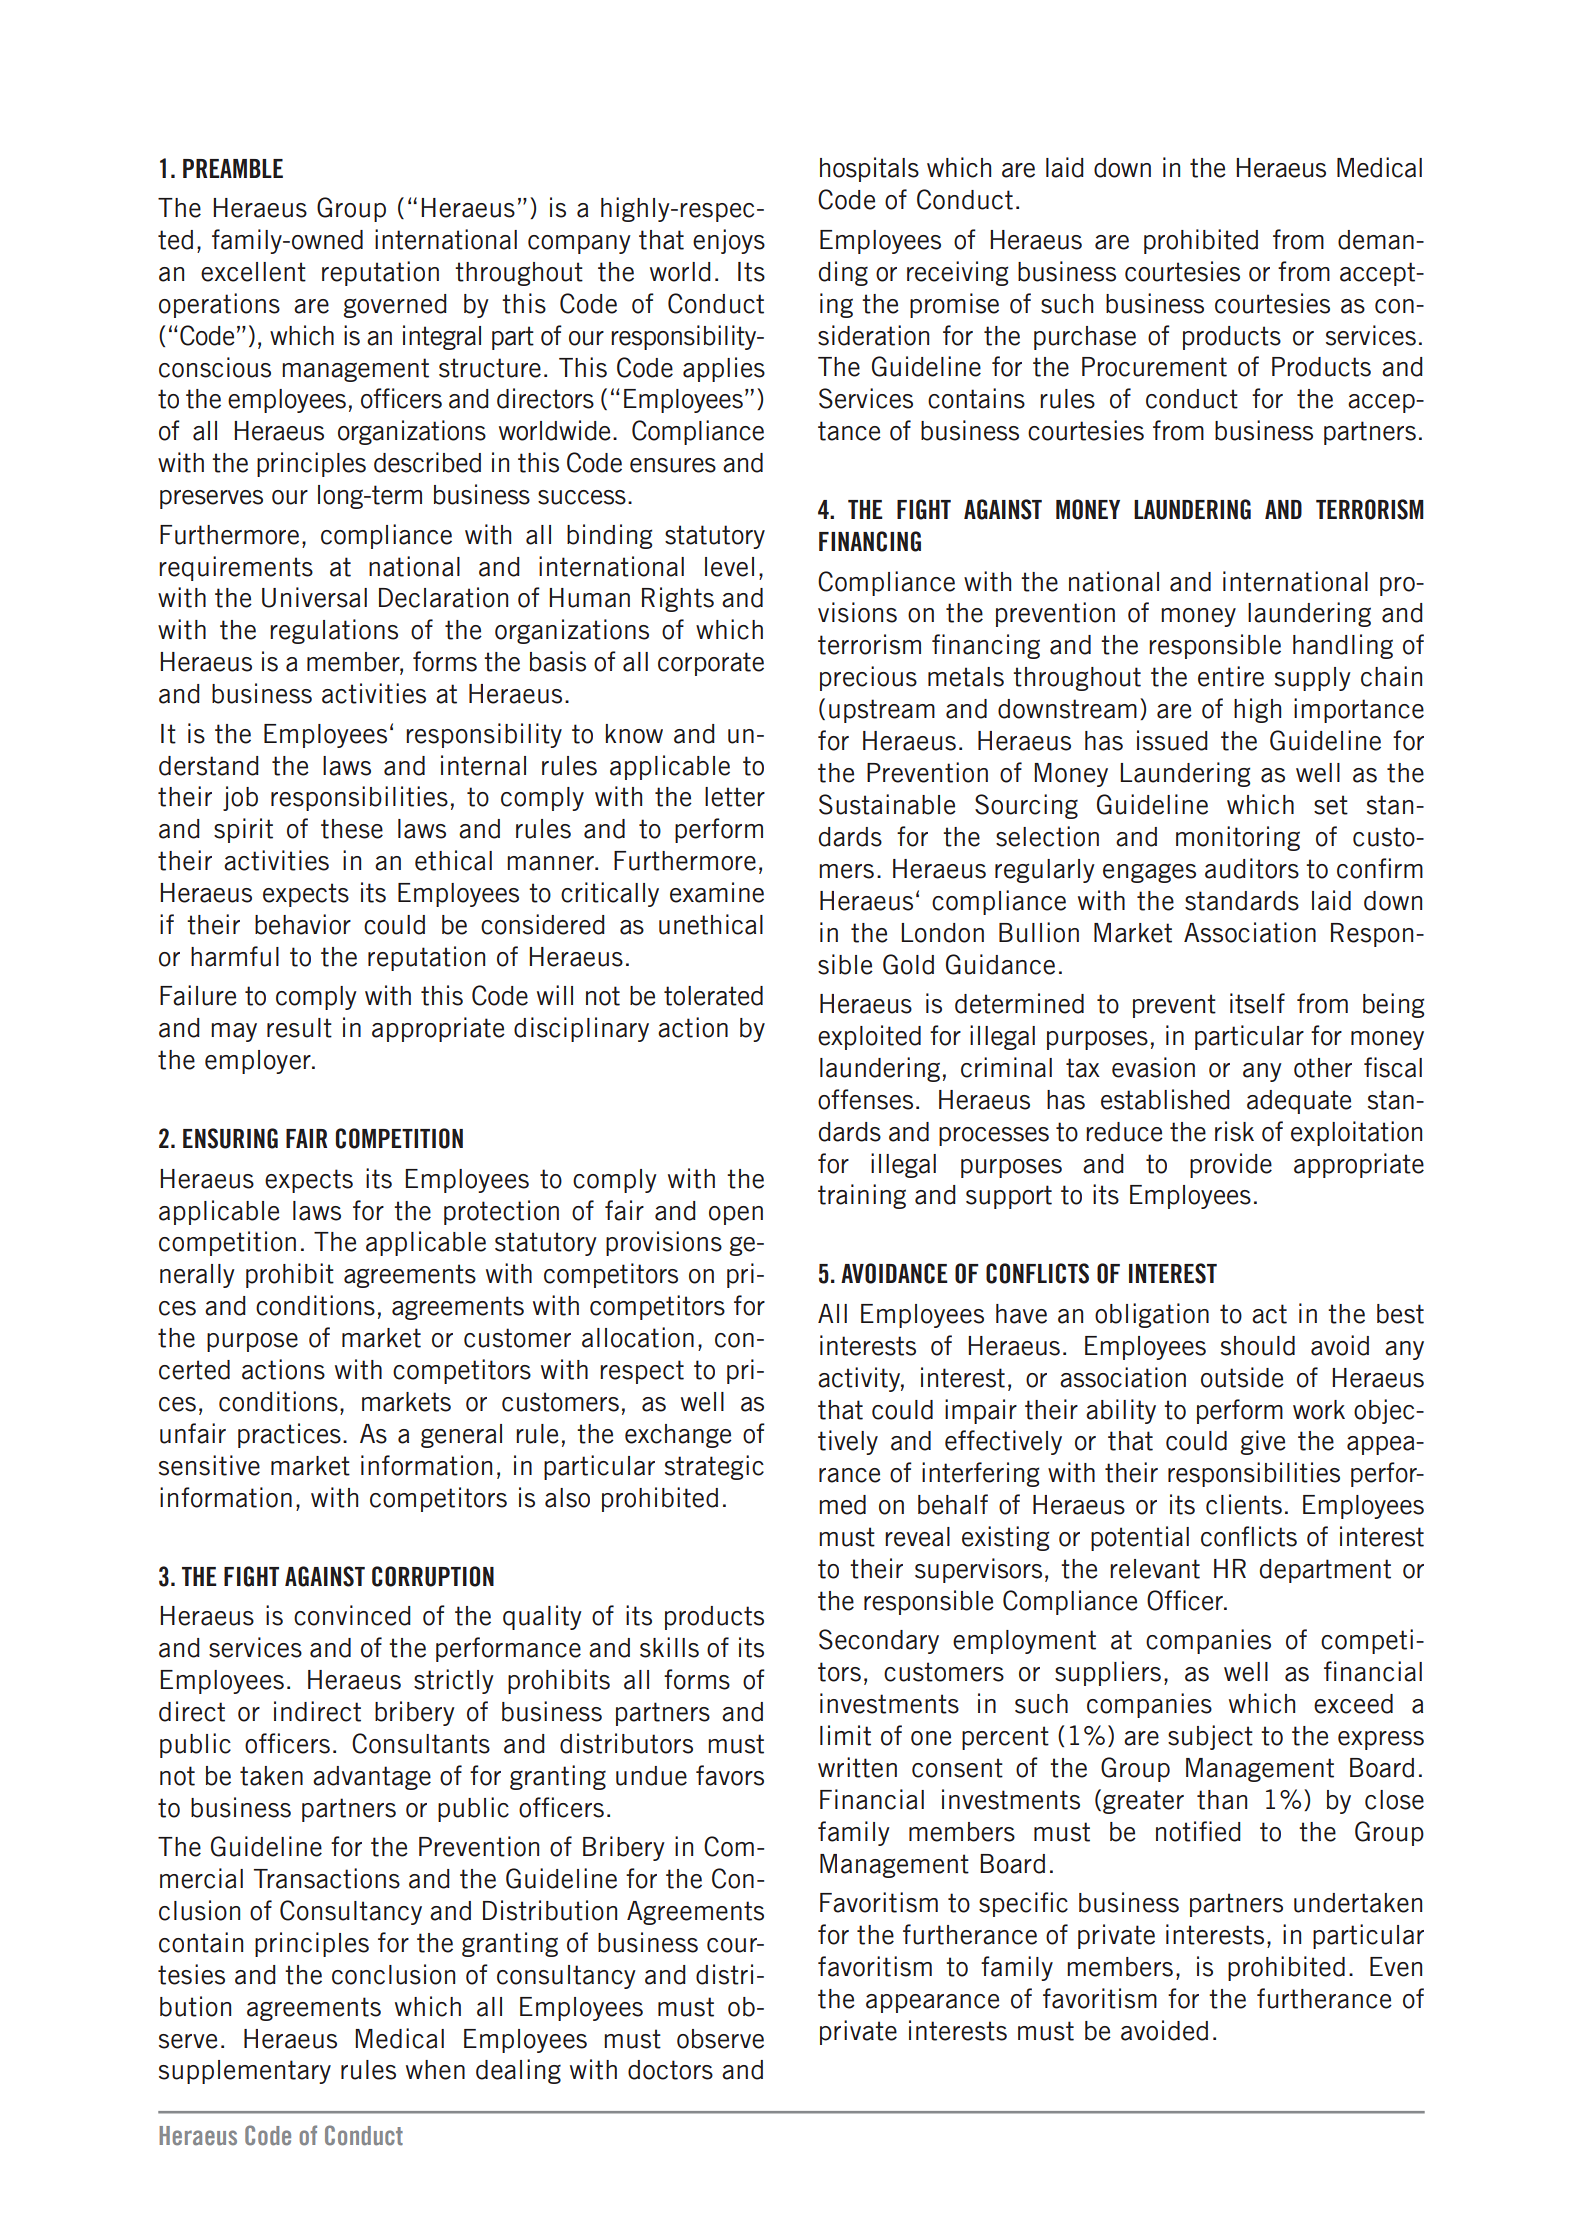  What do you see at coordinates (1154, 367) in the screenshot?
I see `Procurement` at bounding box center [1154, 367].
